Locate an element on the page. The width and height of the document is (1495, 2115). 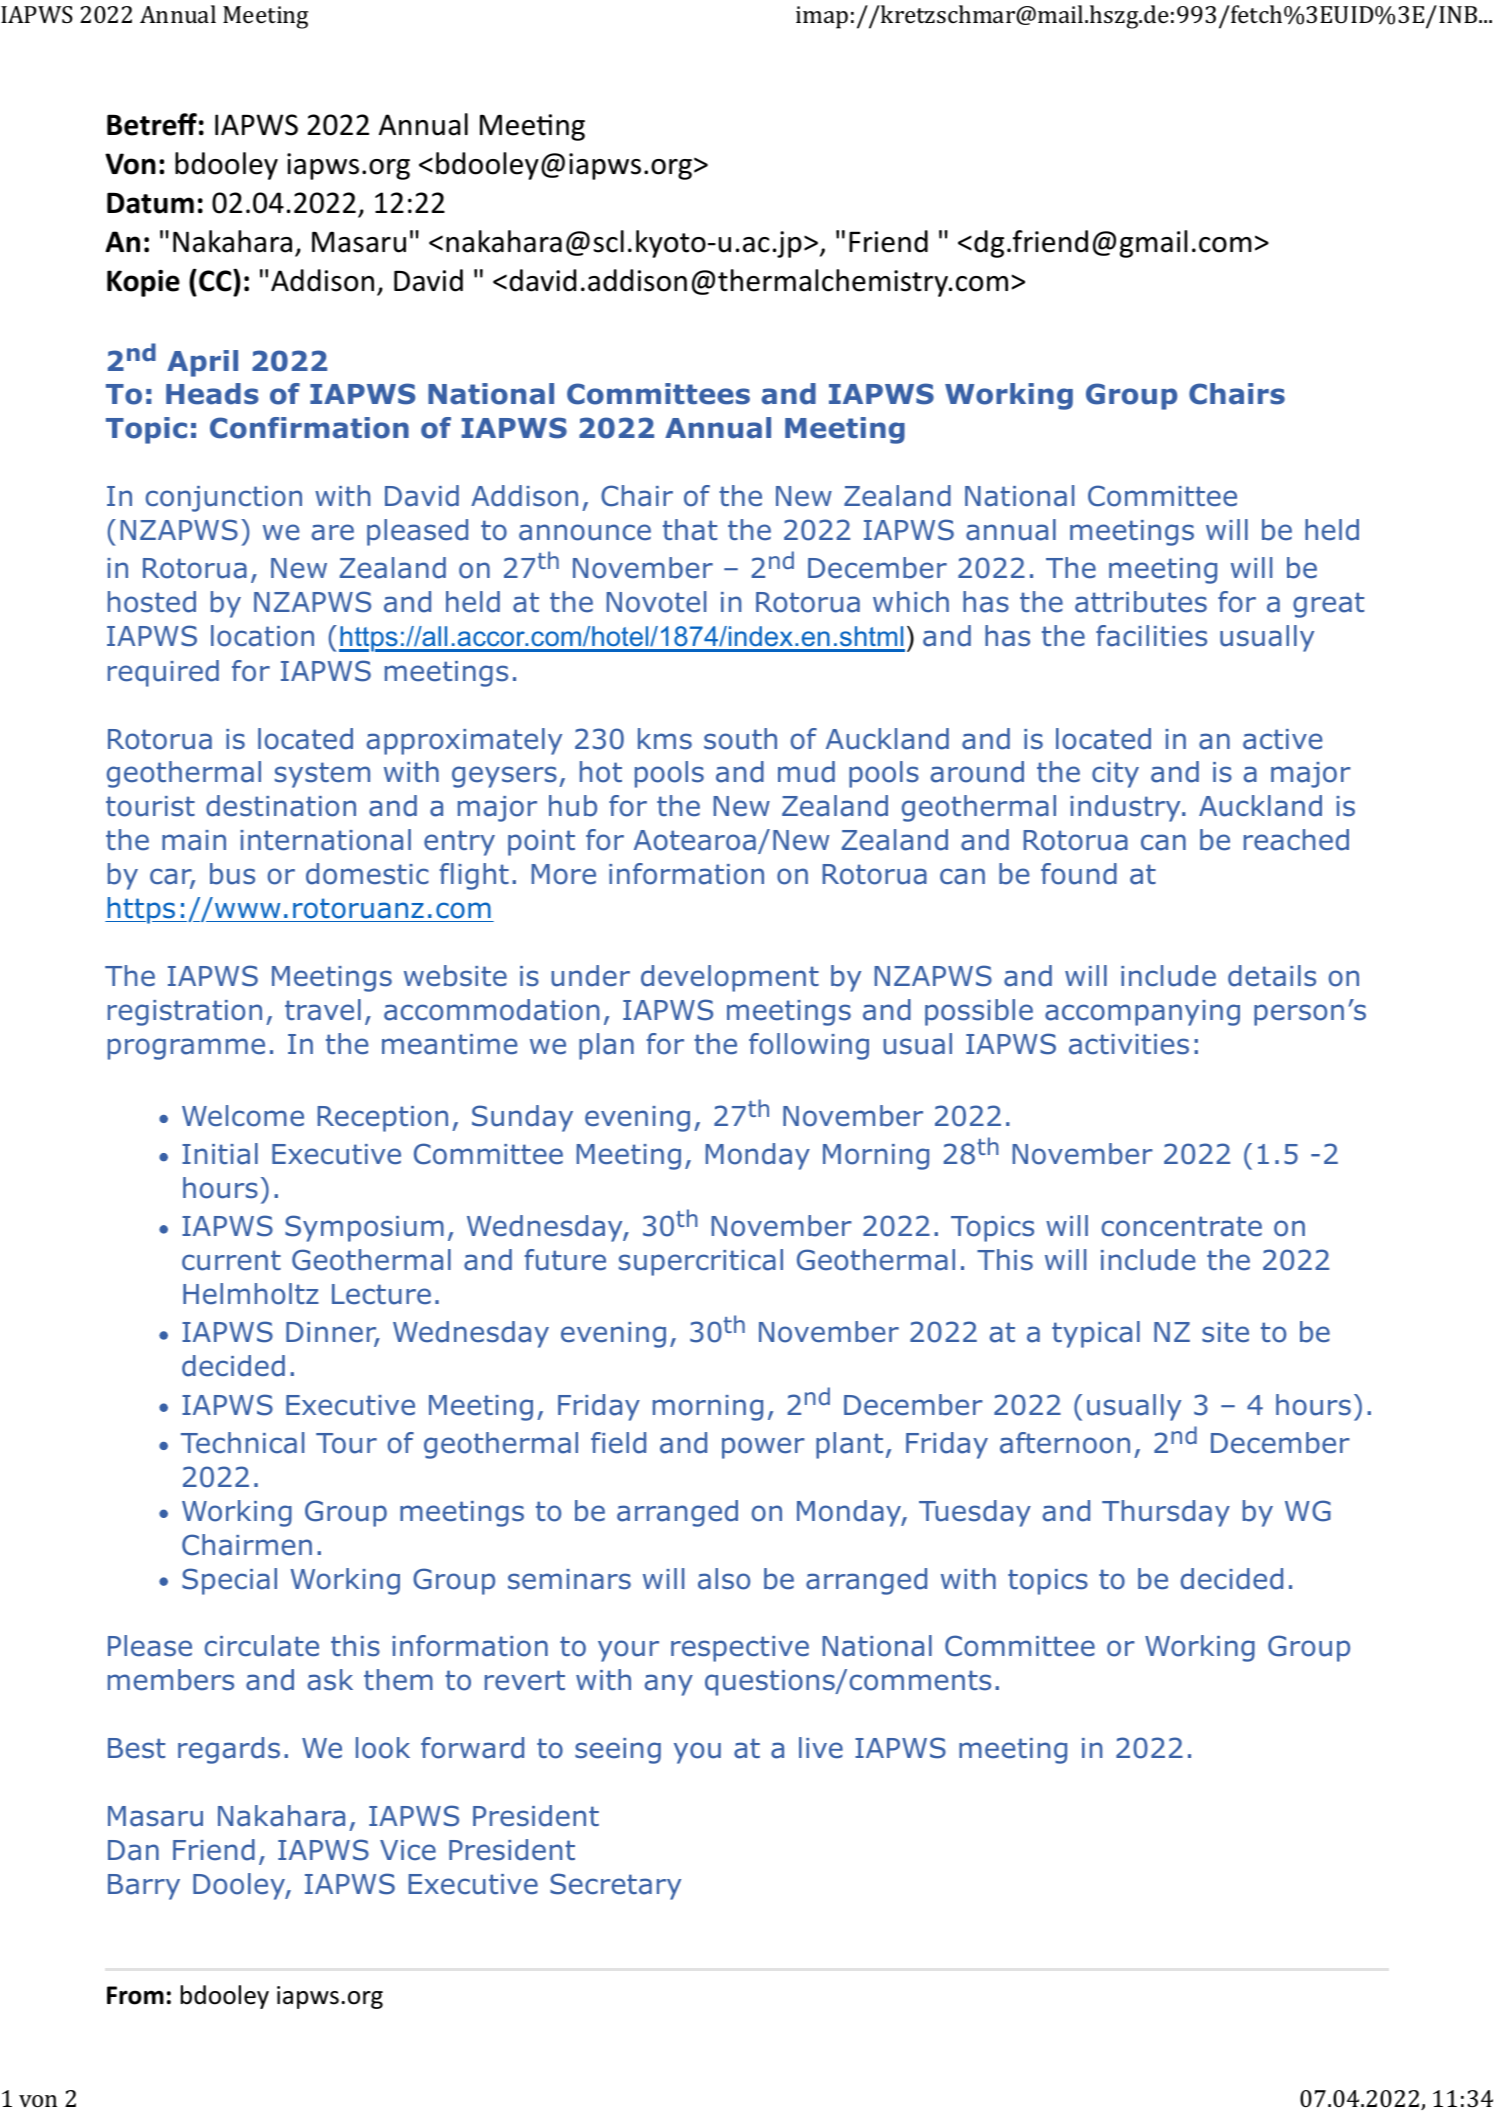
Datum is located at coordinates (150, 203).
